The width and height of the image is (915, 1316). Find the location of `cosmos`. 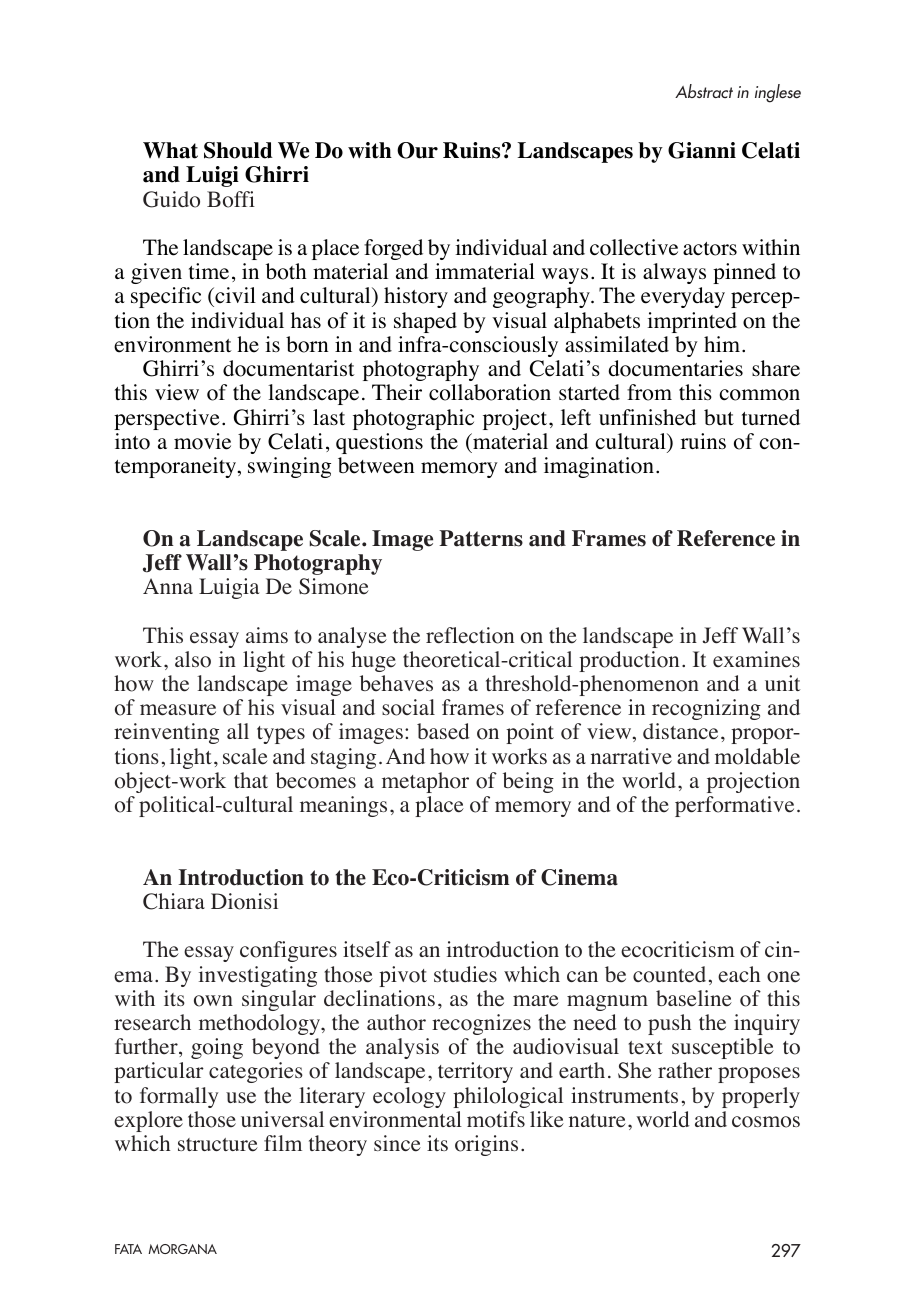

cosmos is located at coordinates (766, 1122).
